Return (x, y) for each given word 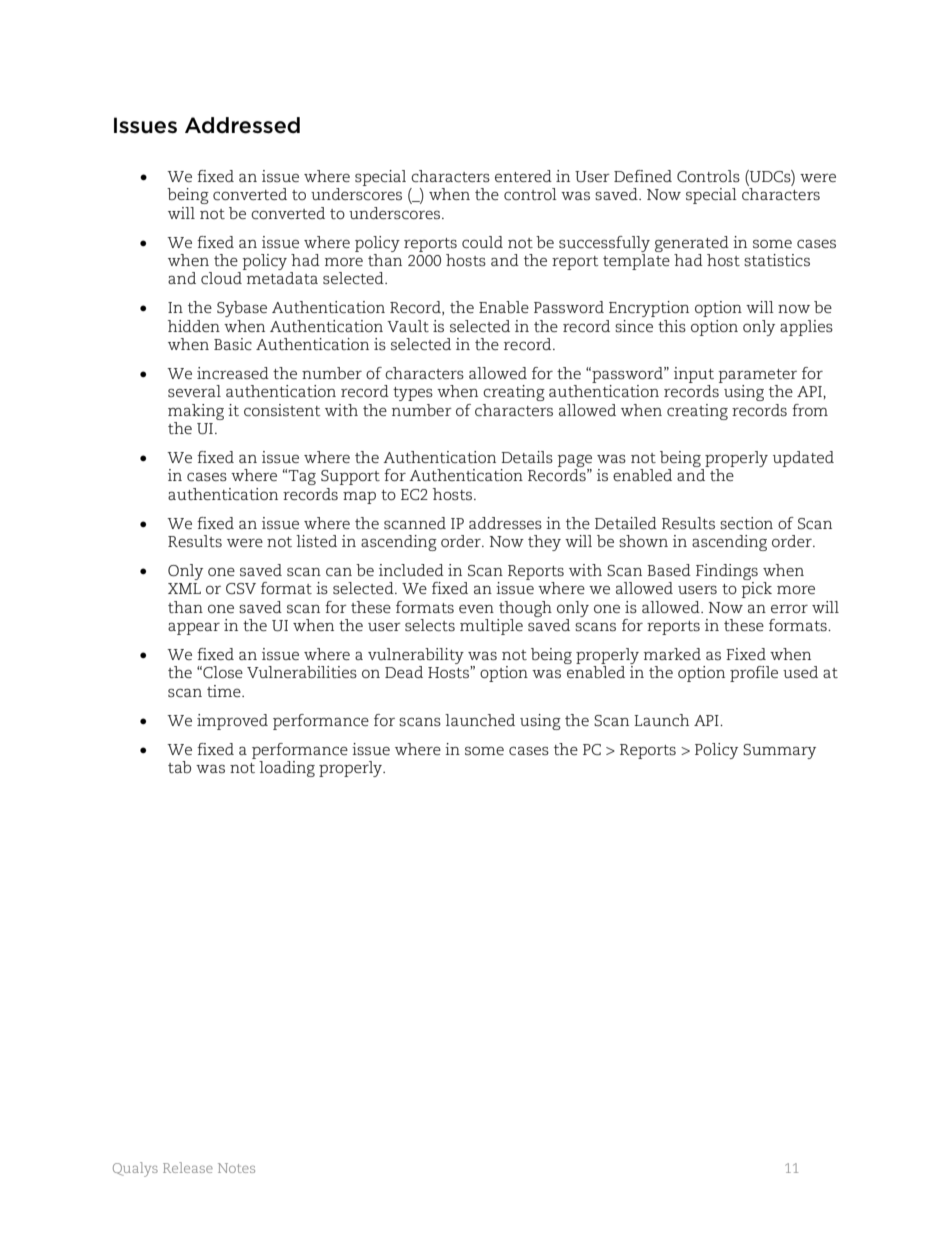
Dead (404, 672)
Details (527, 457)
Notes (236, 1168)
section (746, 523)
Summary (779, 751)
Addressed (242, 125)
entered (523, 176)
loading (287, 769)
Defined (643, 176)
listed (316, 541)
